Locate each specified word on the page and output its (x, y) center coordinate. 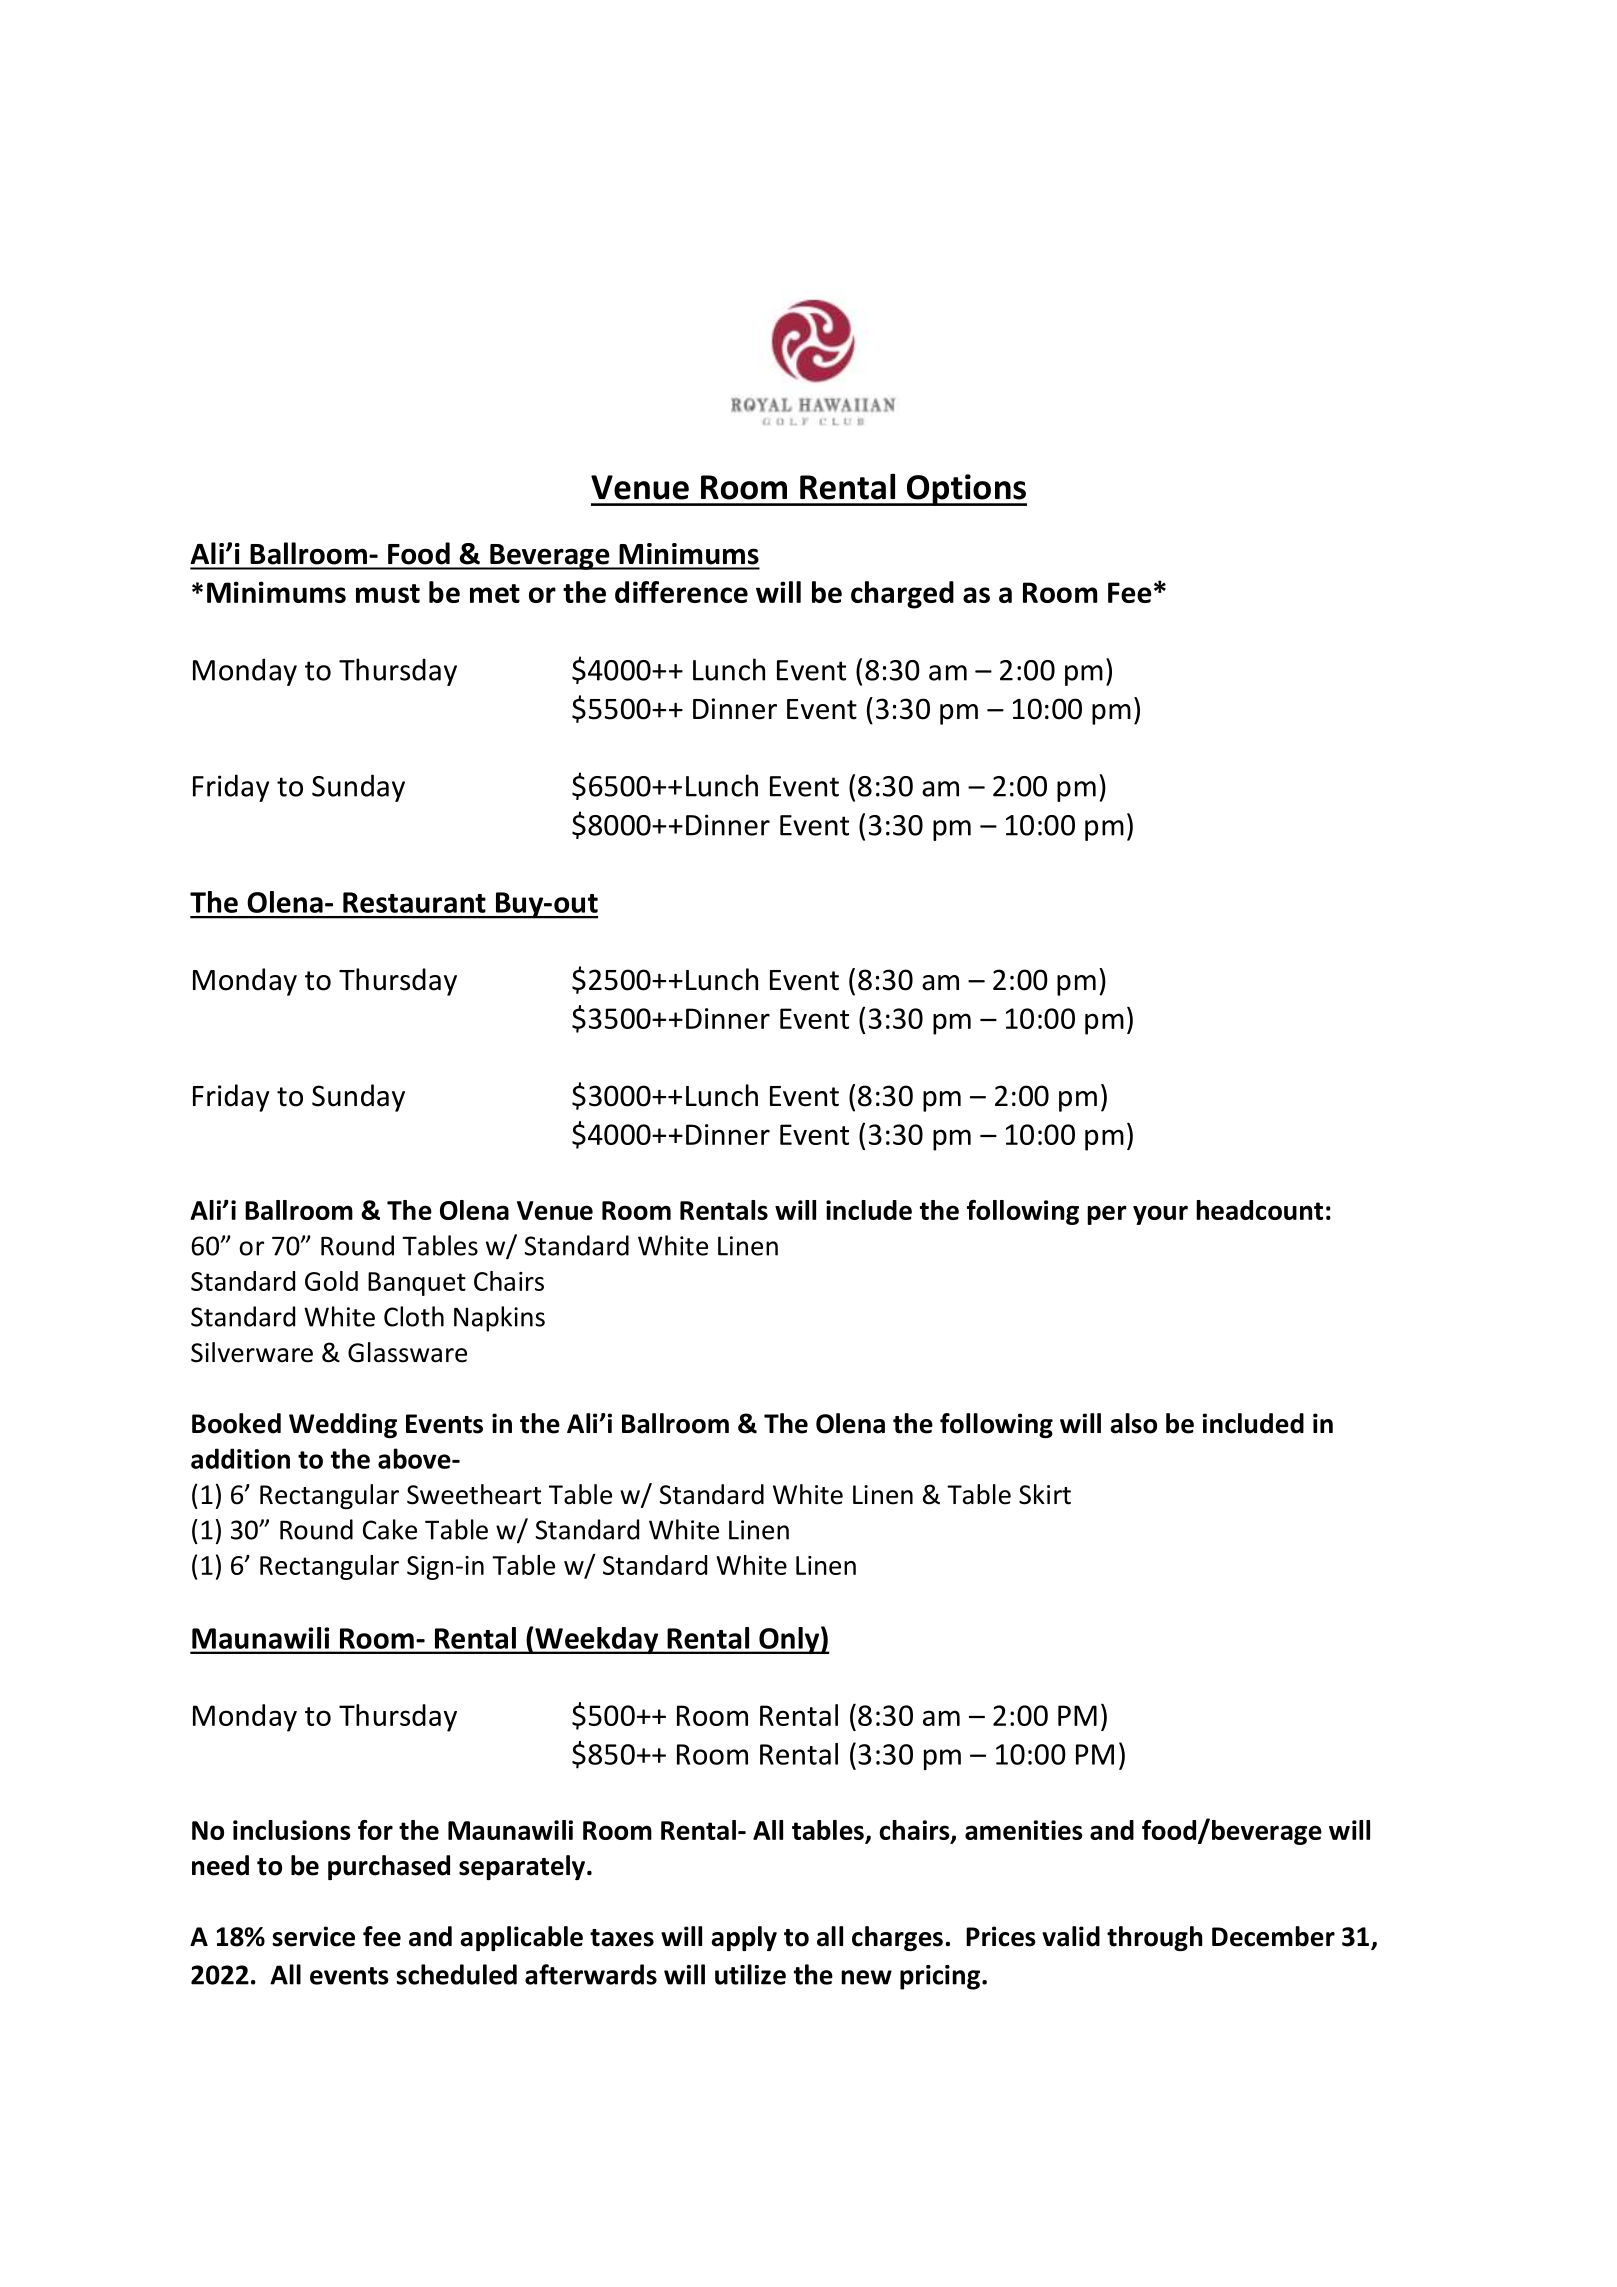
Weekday (597, 1640)
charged (902, 595)
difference (681, 592)
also (1133, 1423)
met (495, 593)
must (388, 593)
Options (965, 490)
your (1160, 1215)
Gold (331, 1281)
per (1107, 1215)
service (314, 1936)
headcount (1259, 1210)
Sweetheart (474, 1494)
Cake (390, 1529)
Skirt (1045, 1494)
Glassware (407, 1352)
